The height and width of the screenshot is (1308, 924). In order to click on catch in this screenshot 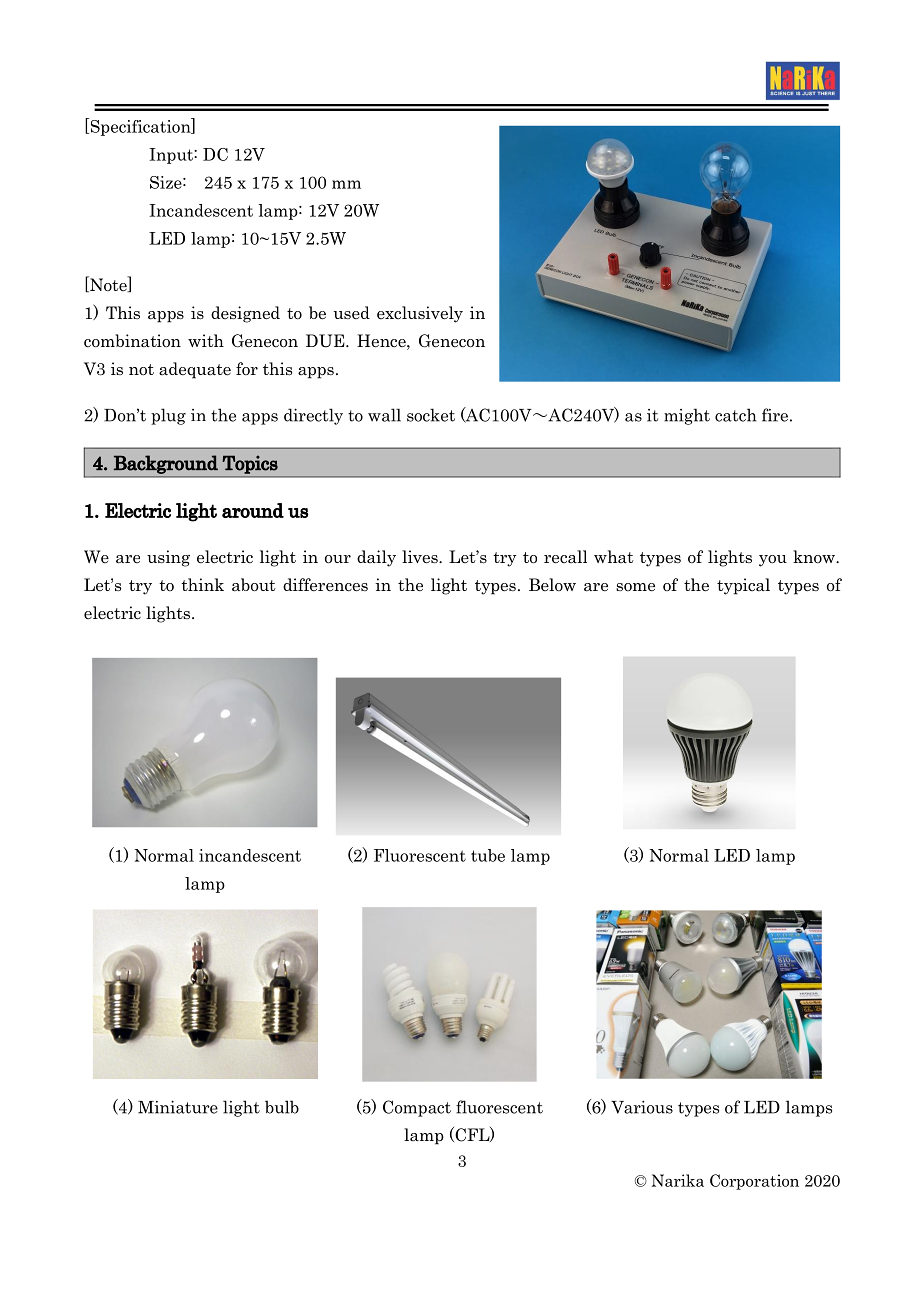, I will do `click(736, 415)`.
